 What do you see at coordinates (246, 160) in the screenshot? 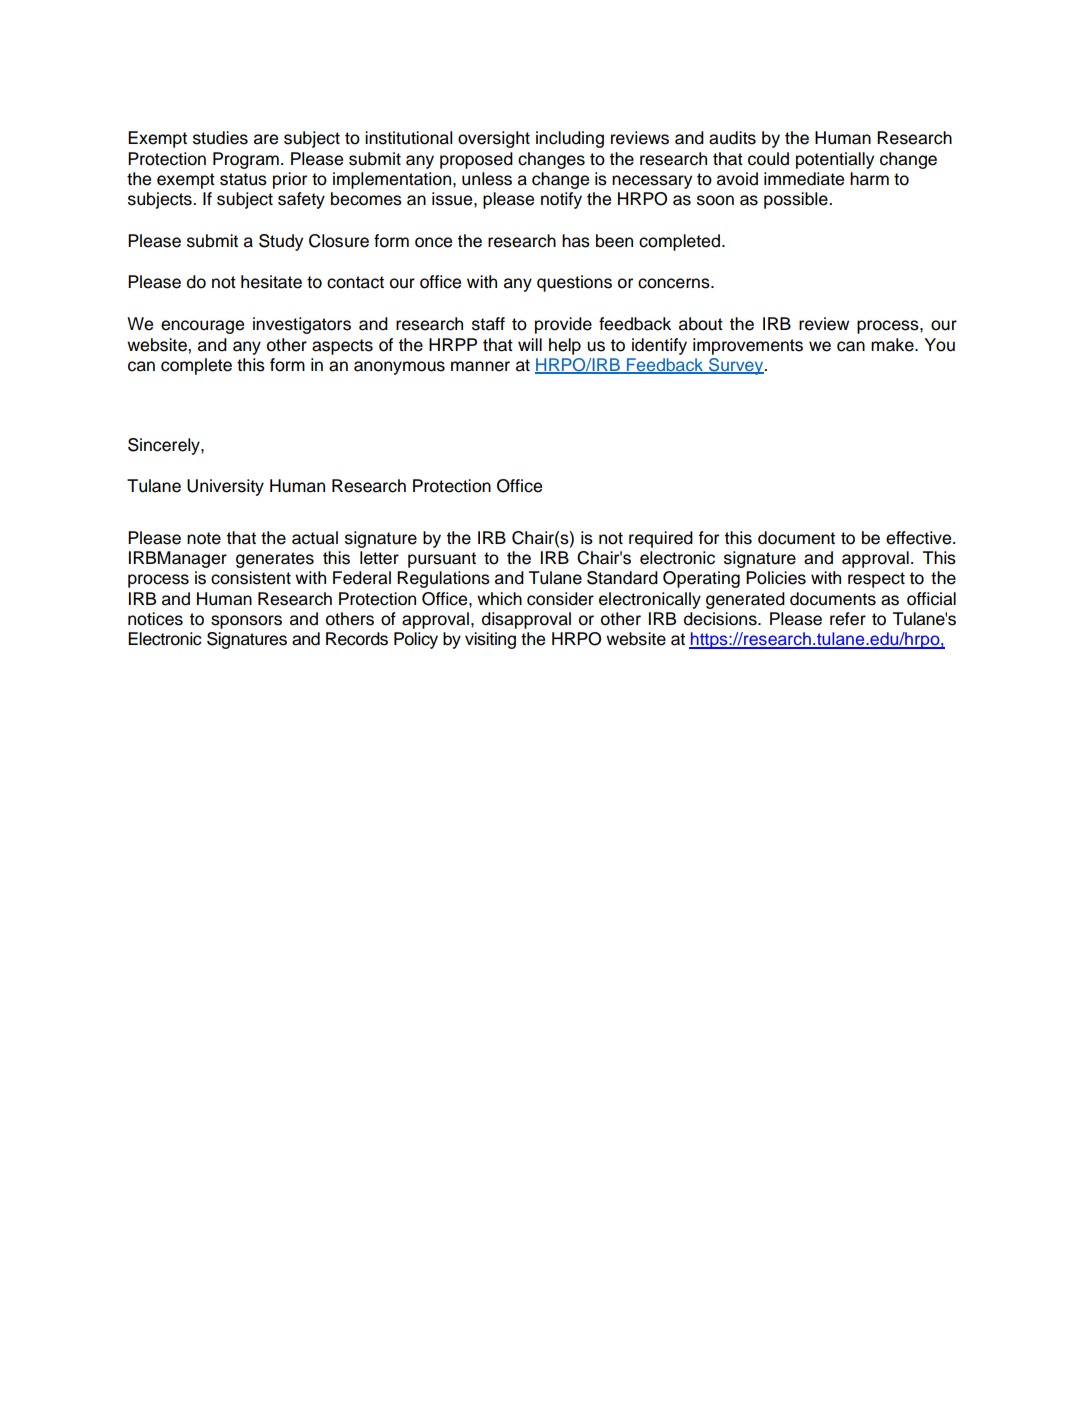
I see `Program` at bounding box center [246, 160].
